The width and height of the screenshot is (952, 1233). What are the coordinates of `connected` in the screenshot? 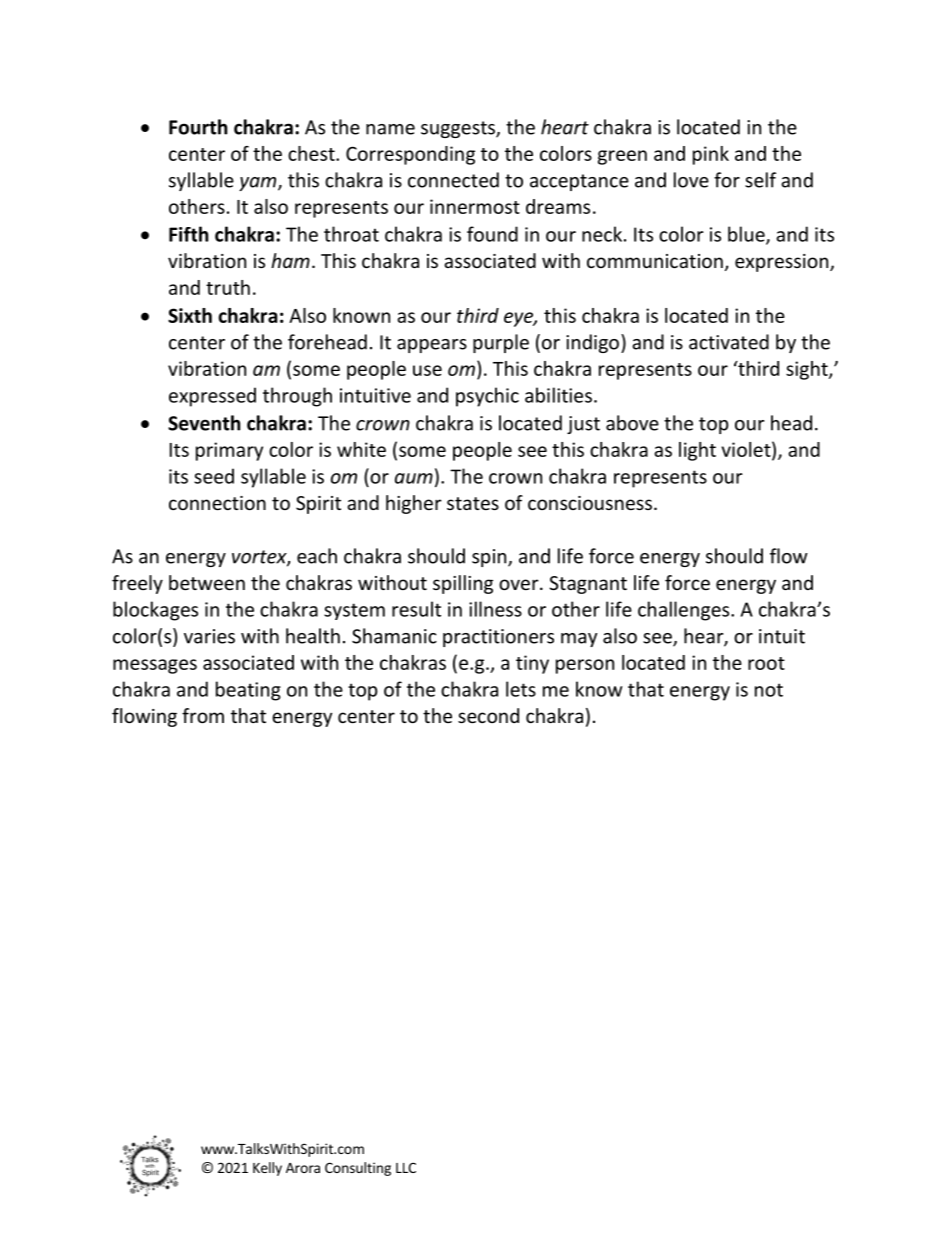 It's located at (453, 180).
